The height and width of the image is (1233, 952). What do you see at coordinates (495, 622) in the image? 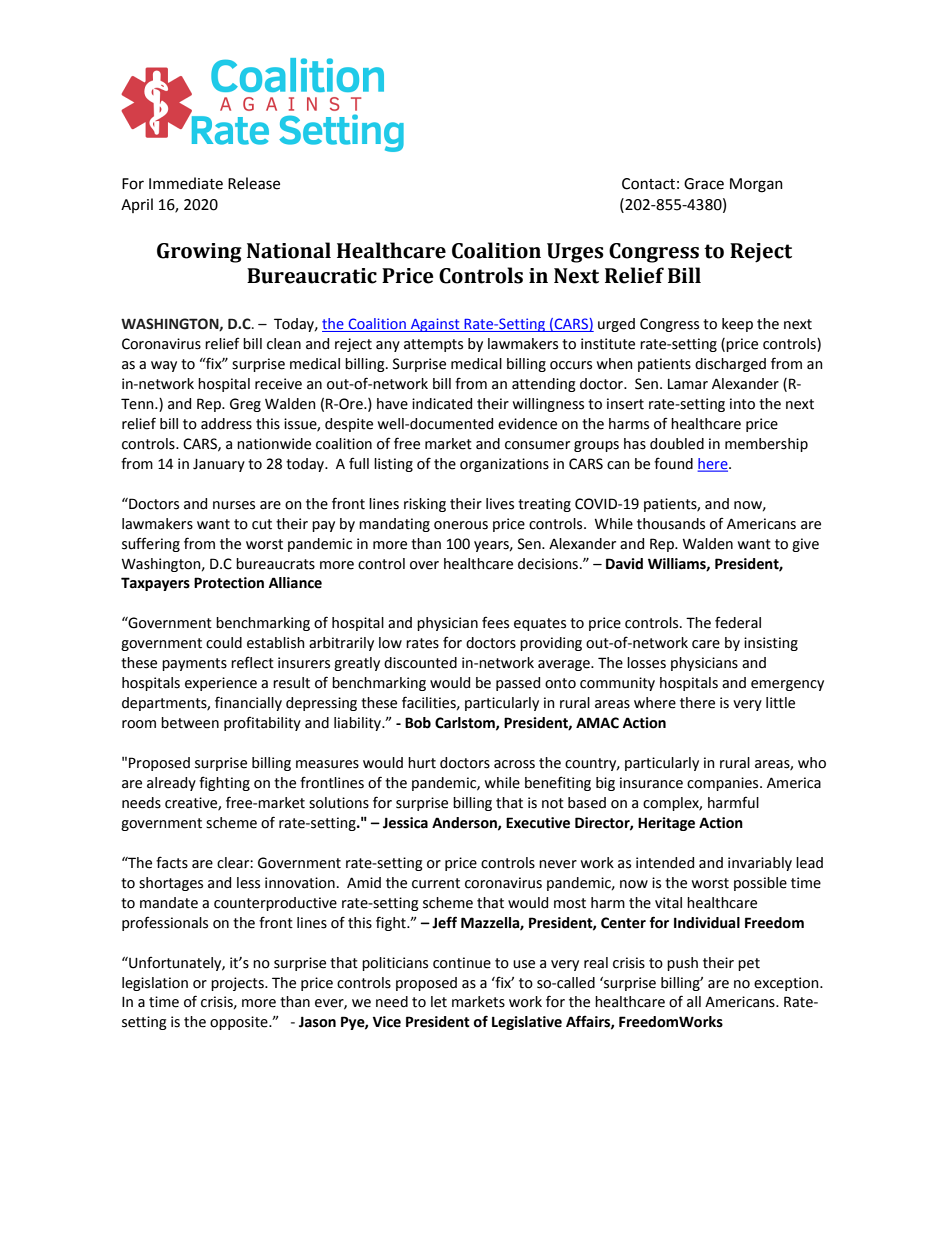
I see `fees` at bounding box center [495, 622].
